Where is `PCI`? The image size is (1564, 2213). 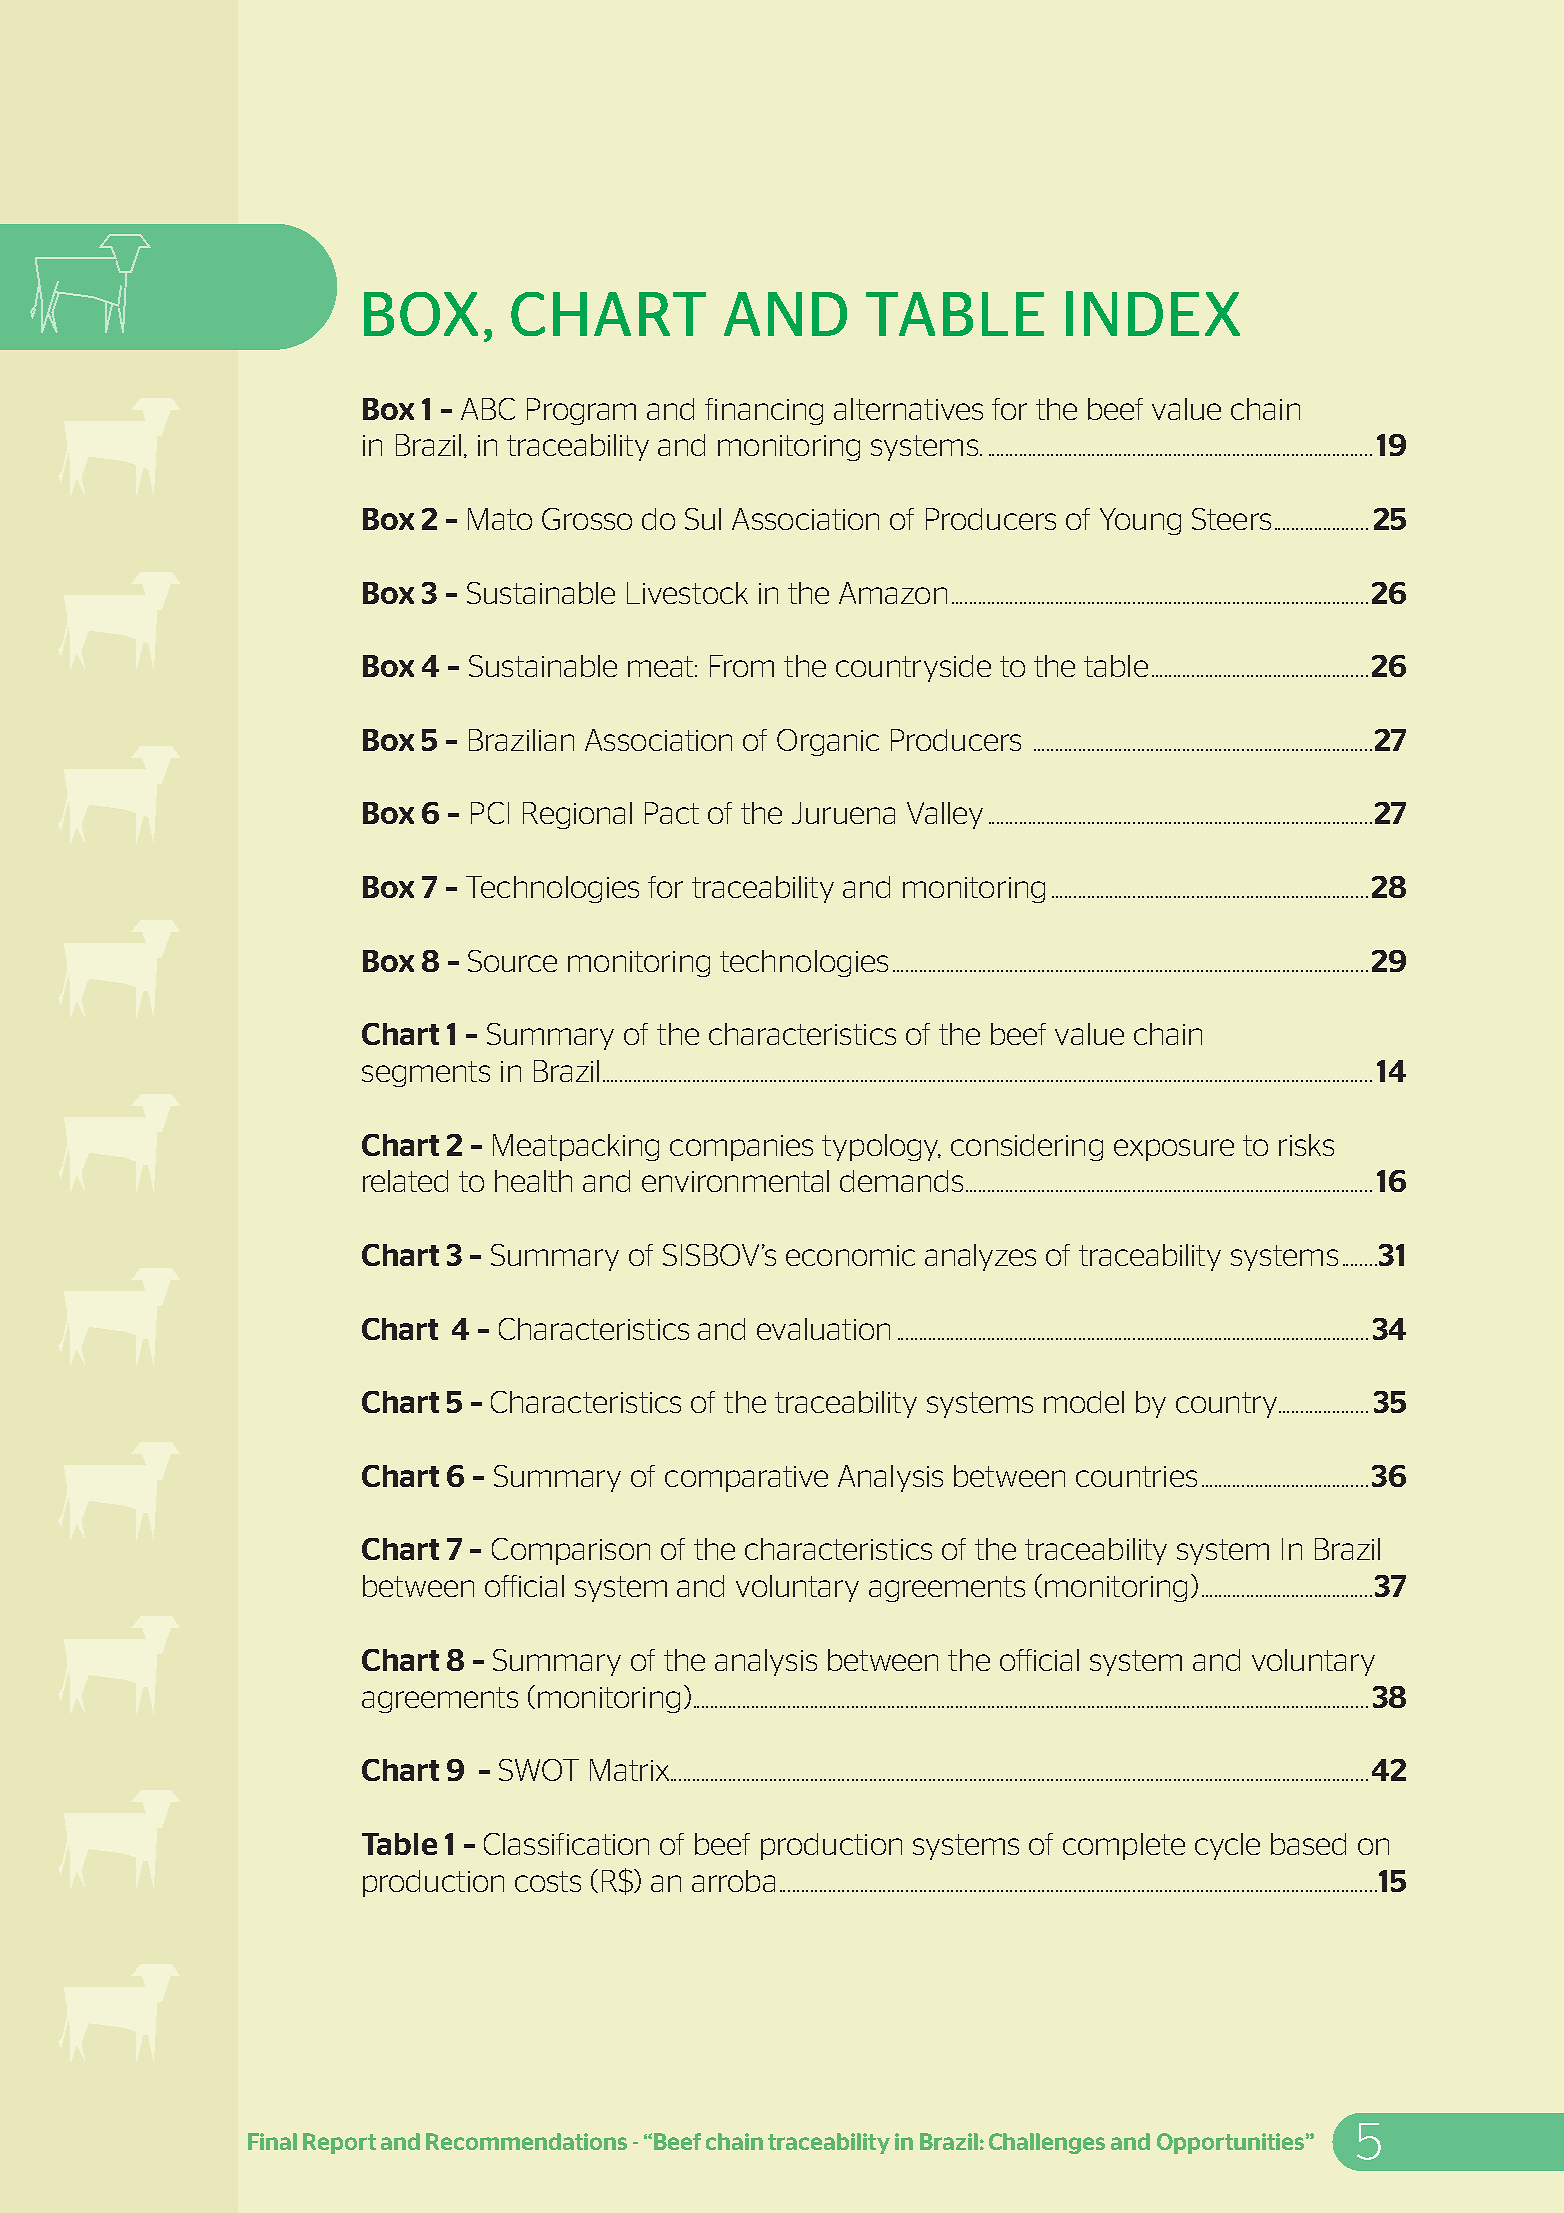
PCI is located at coordinates (490, 813).
